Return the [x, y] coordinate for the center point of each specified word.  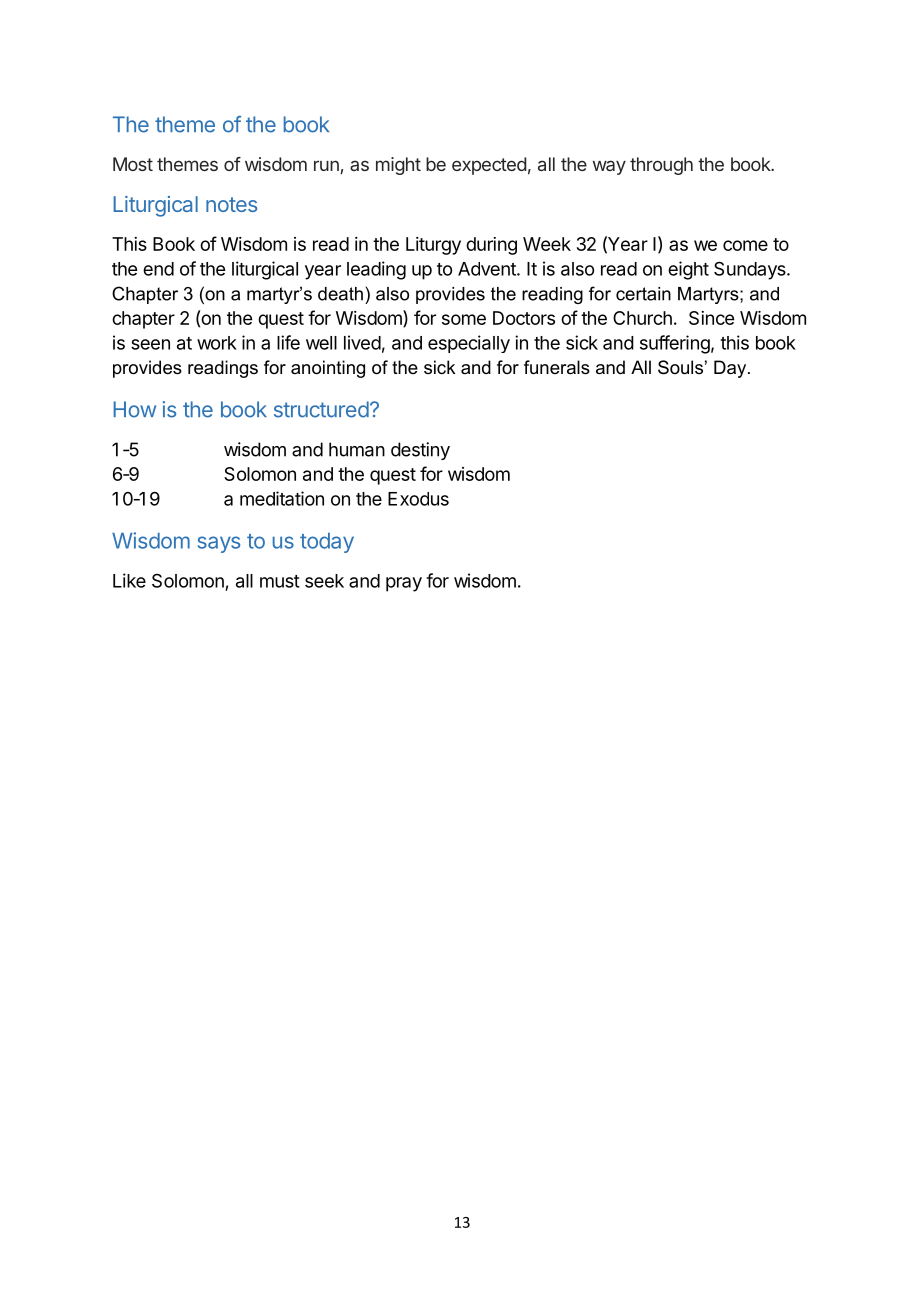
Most [133, 164]
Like [129, 580]
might [398, 166]
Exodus [418, 499]
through [661, 166]
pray [404, 584]
